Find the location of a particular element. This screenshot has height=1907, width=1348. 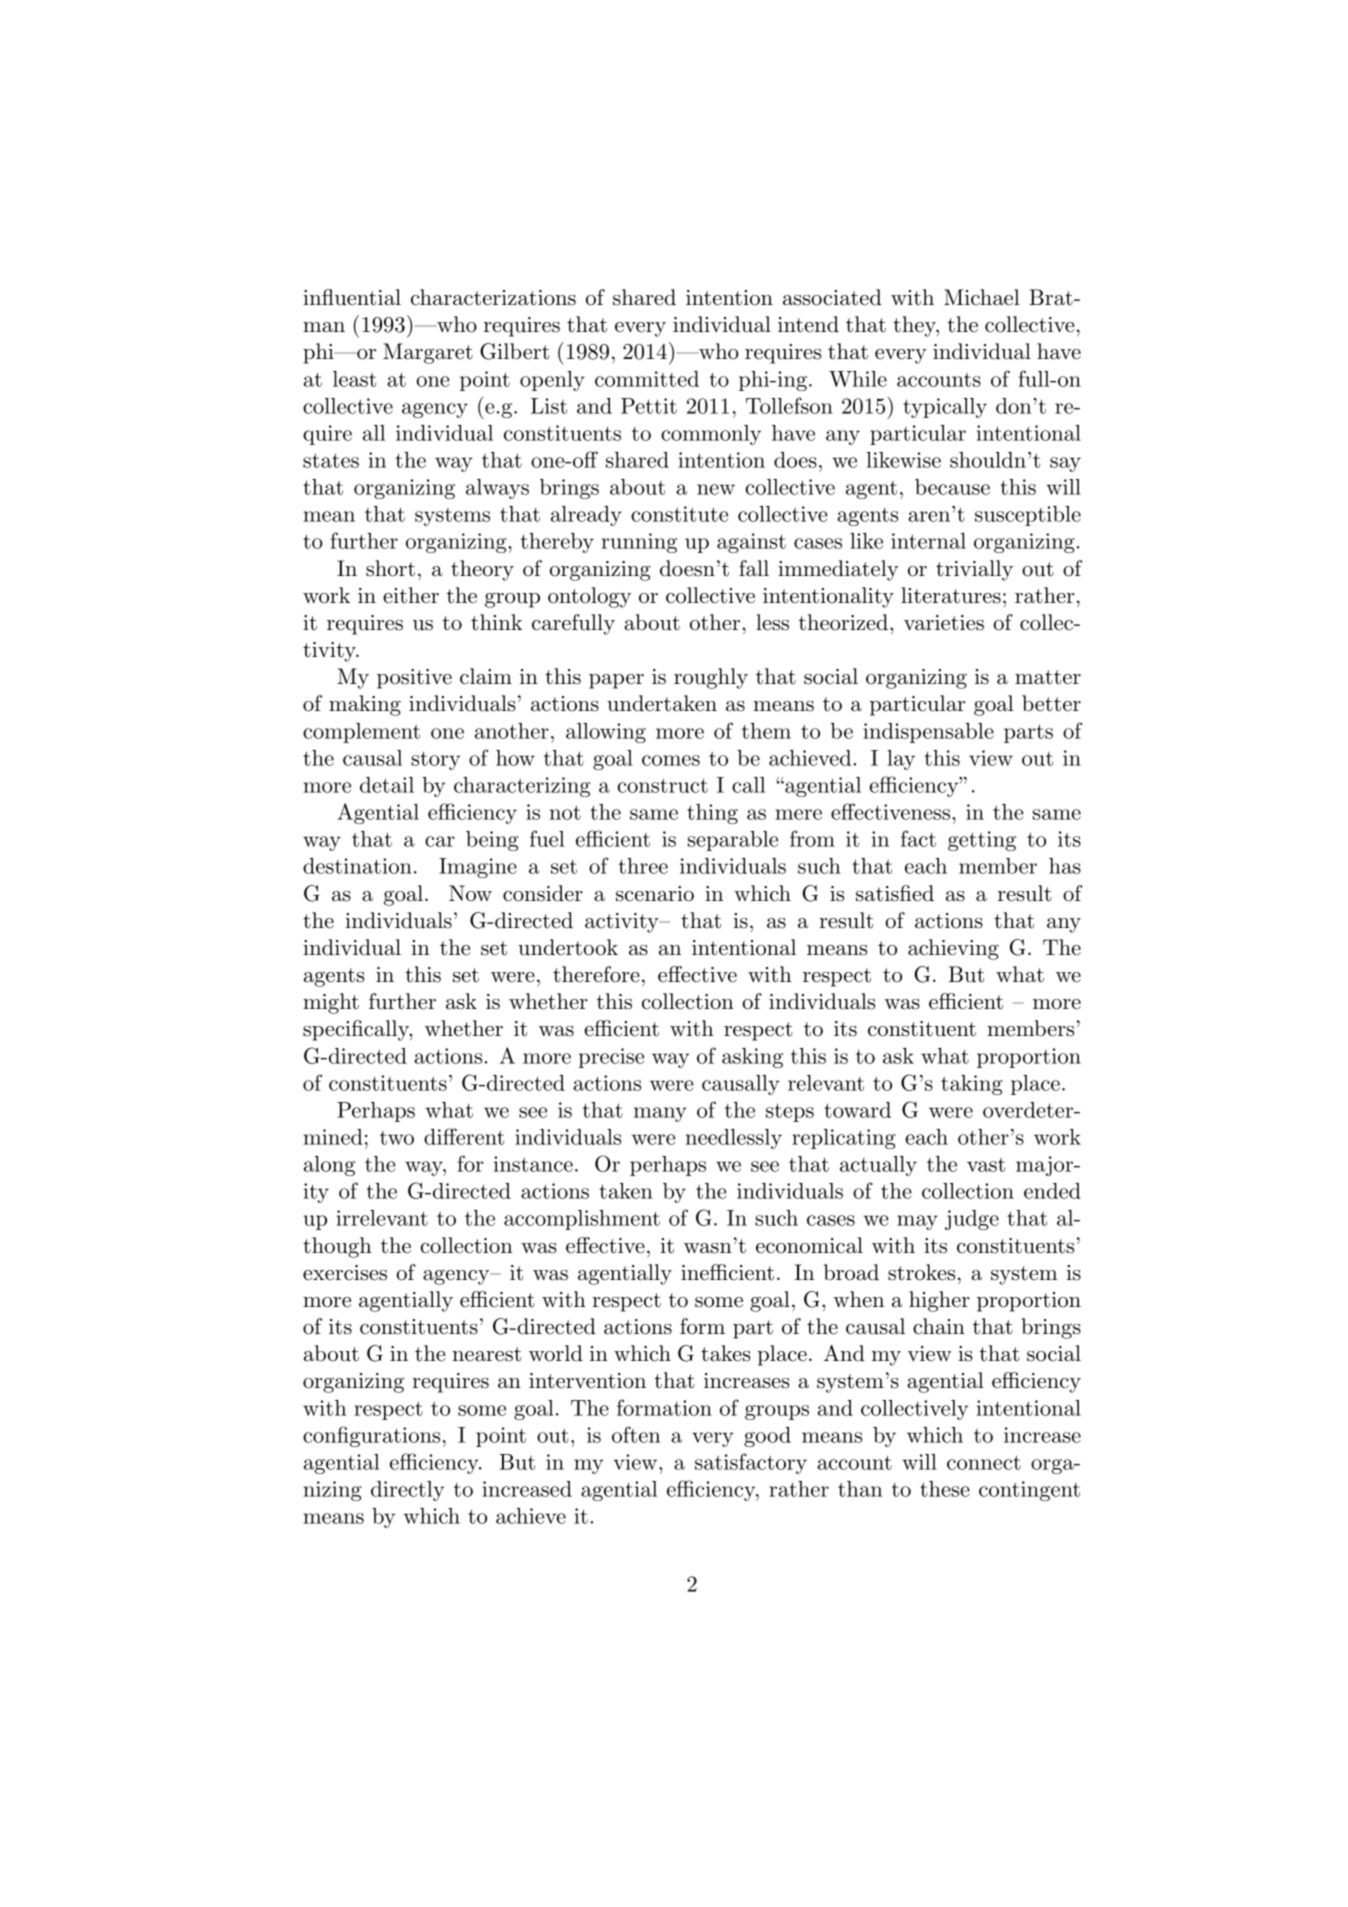

Now is located at coordinates (470, 893).
